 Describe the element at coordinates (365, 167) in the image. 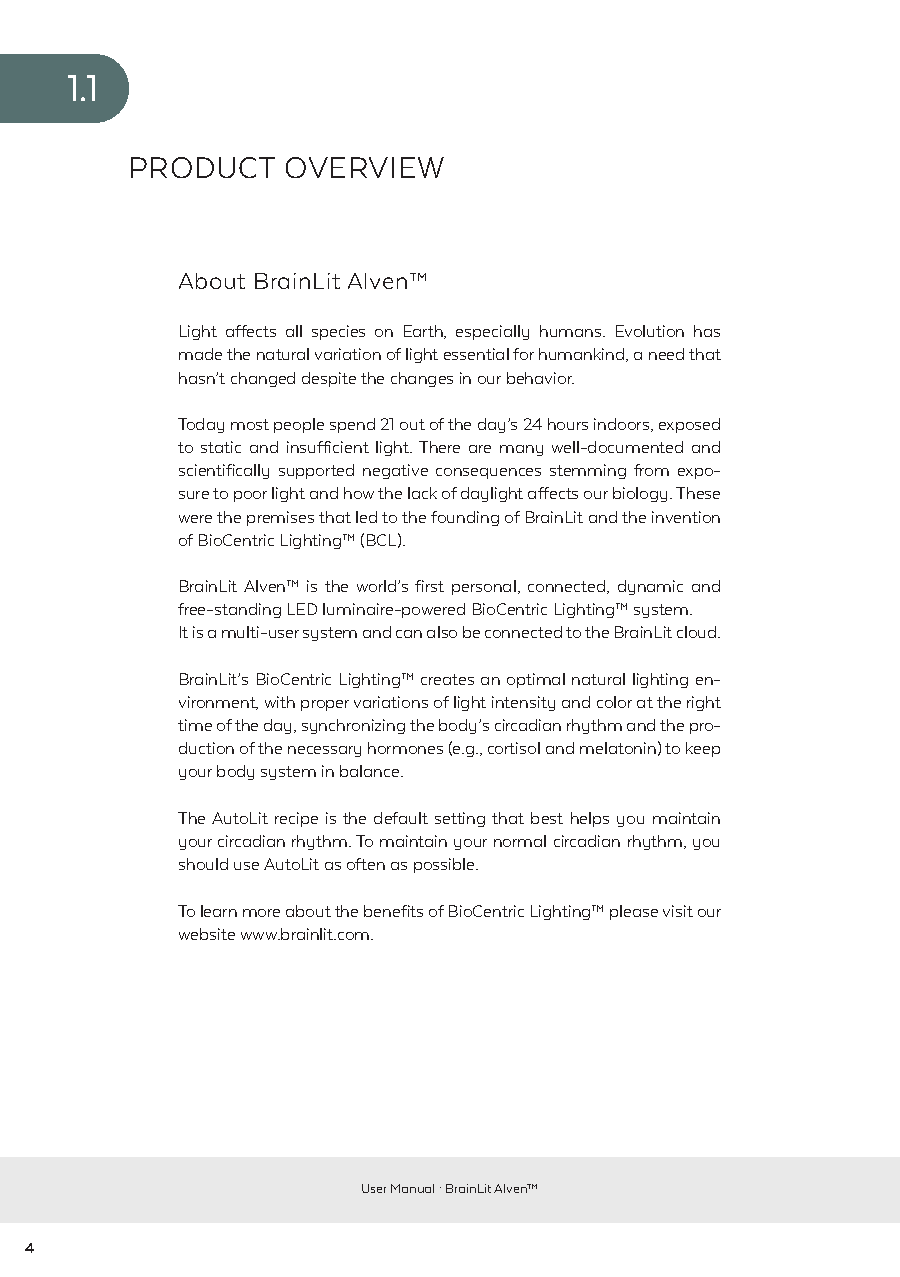

I see `OVERVIEW` at that location.
